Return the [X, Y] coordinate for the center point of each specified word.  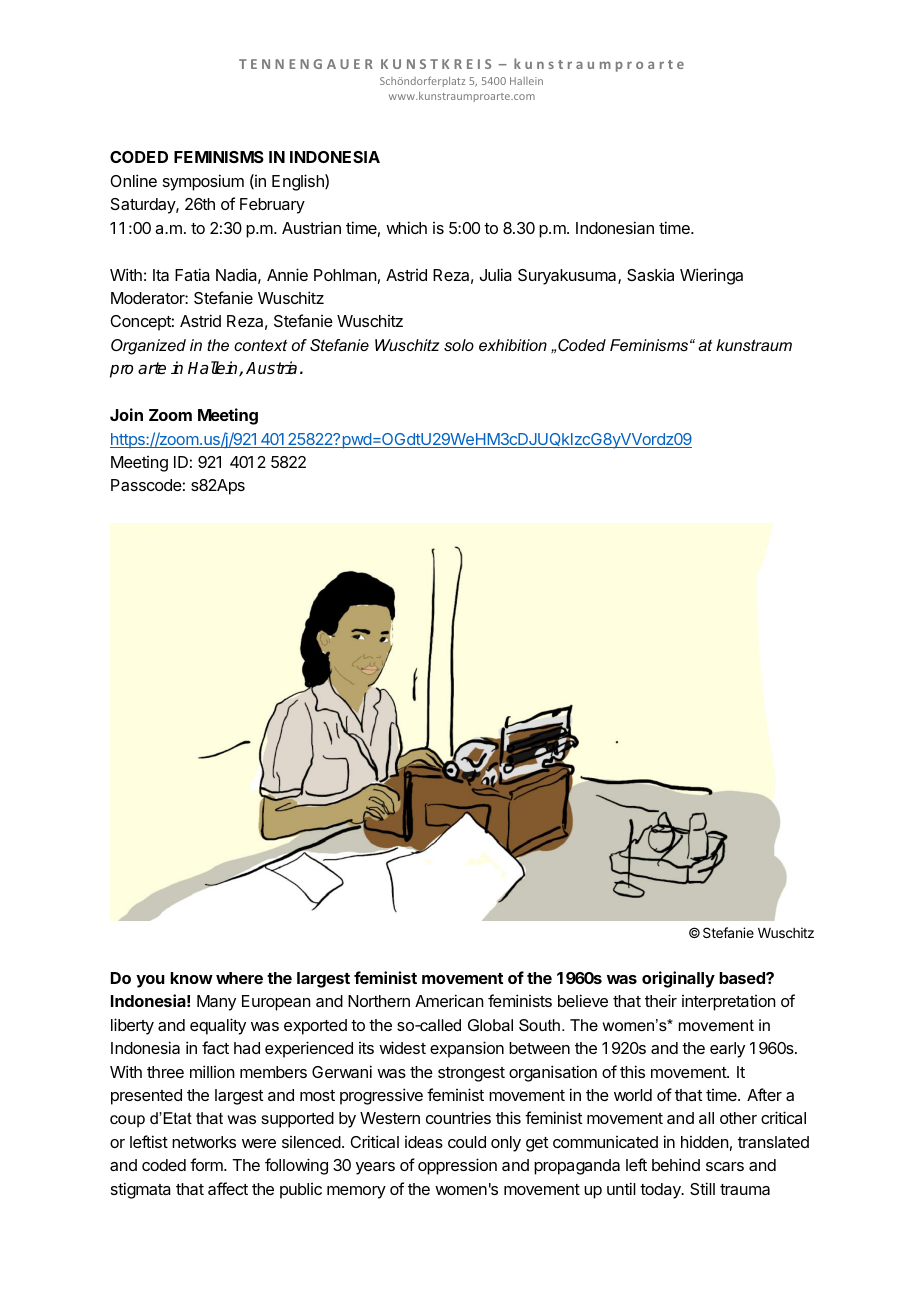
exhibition [513, 345]
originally [678, 979]
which [406, 227]
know [191, 978]
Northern [379, 1001]
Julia [496, 274]
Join [126, 414]
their [661, 1000]
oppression [457, 1166]
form [207, 1164]
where [239, 978]
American [449, 1000]
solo [459, 345]
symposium [203, 182]
